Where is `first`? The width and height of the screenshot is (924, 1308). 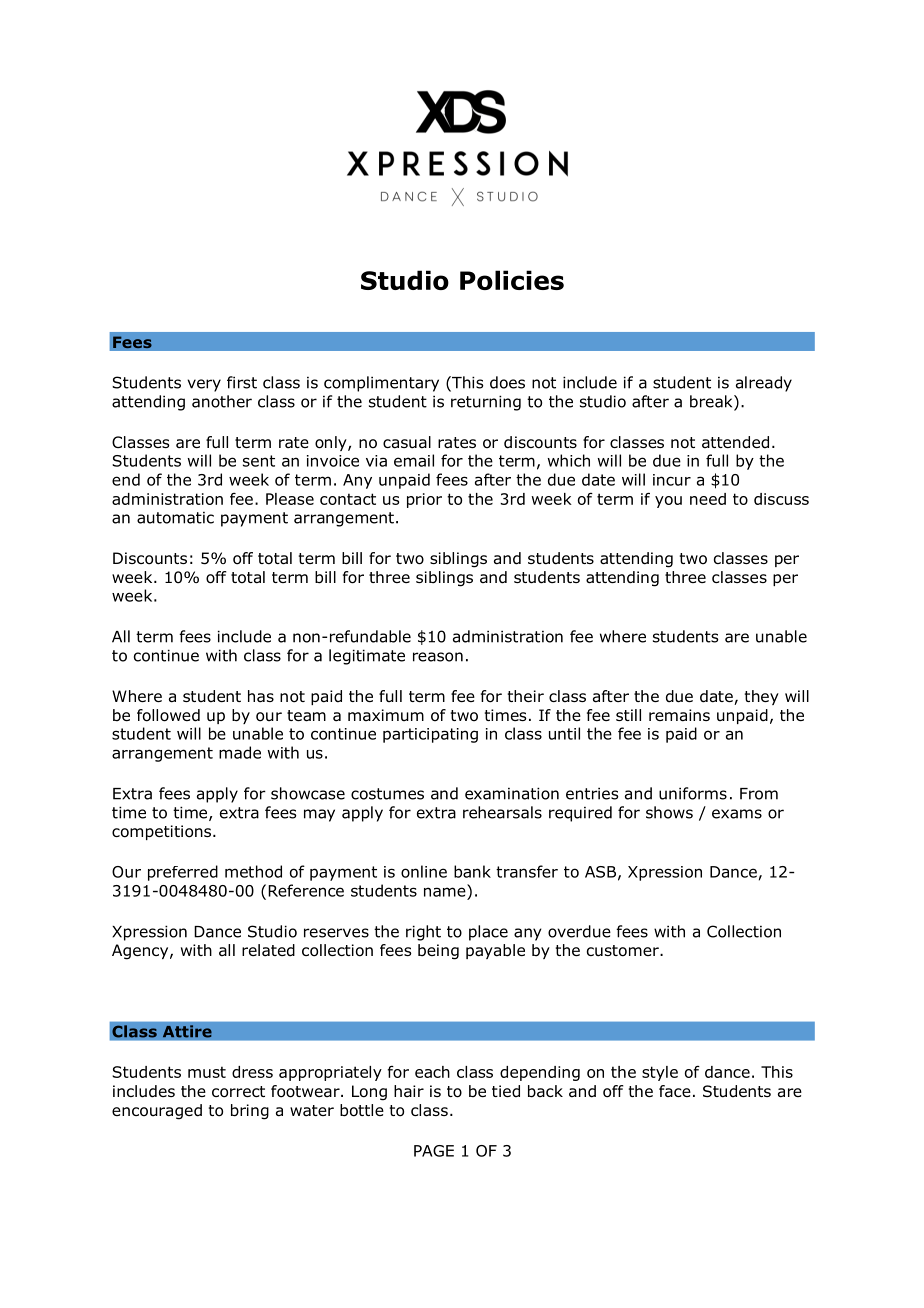
first is located at coordinates (242, 382).
